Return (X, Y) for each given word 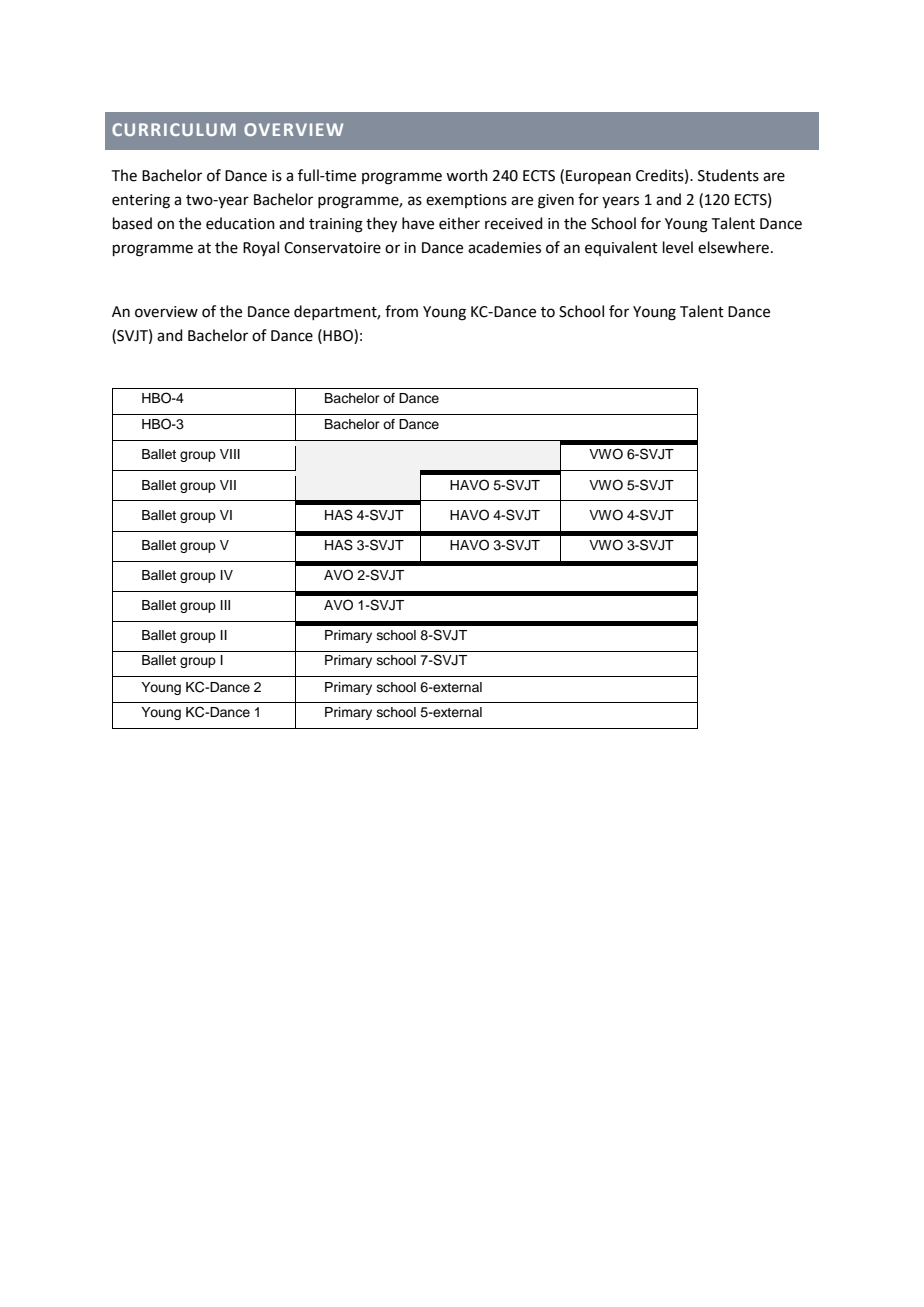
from (401, 311)
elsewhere (733, 247)
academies (504, 247)
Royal (261, 248)
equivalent (621, 248)
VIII (230, 454)
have (418, 223)
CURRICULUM (174, 129)
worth (467, 175)
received (514, 223)
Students (728, 175)
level (678, 247)
